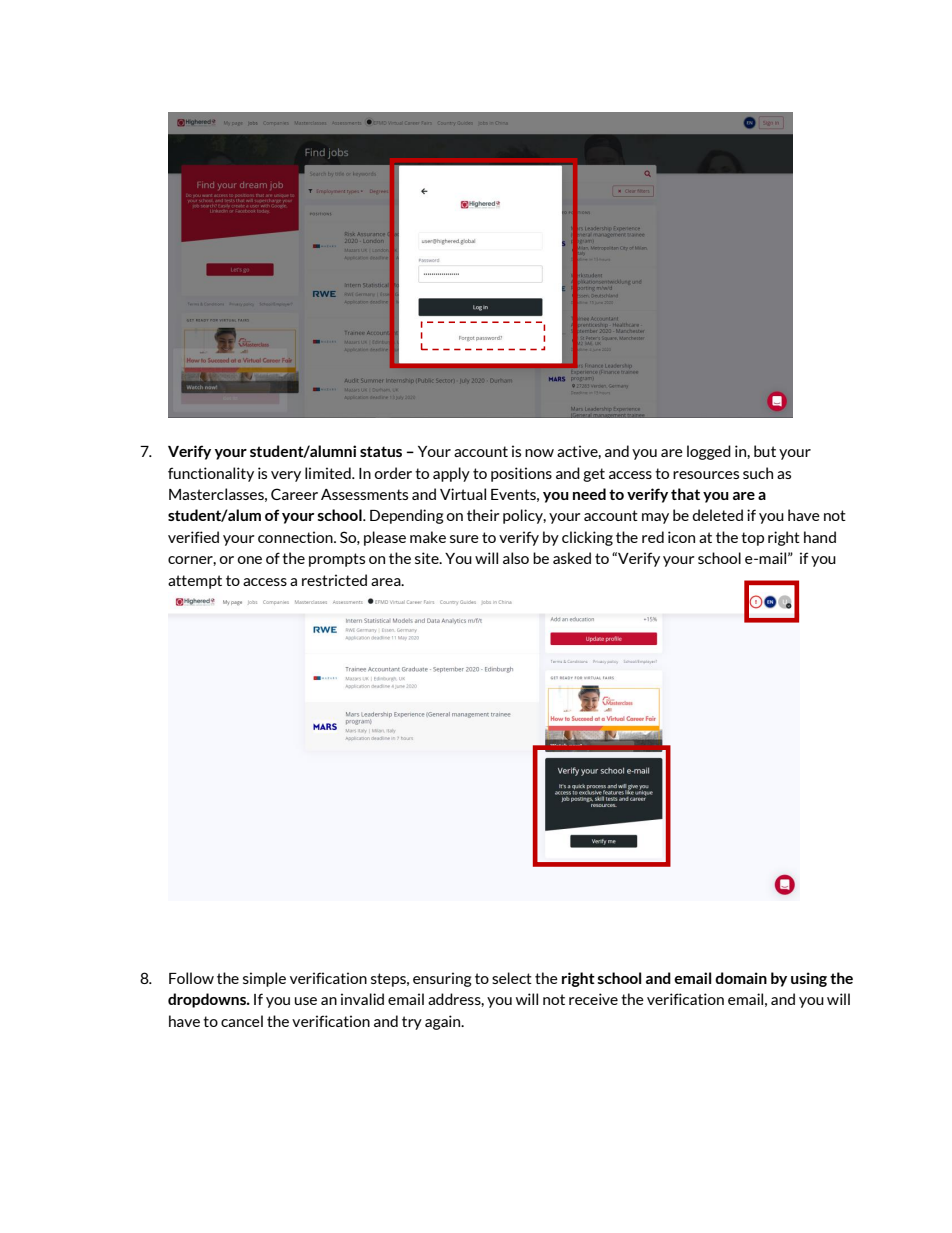  What do you see at coordinates (512, 978) in the page?
I see `select` at bounding box center [512, 978].
